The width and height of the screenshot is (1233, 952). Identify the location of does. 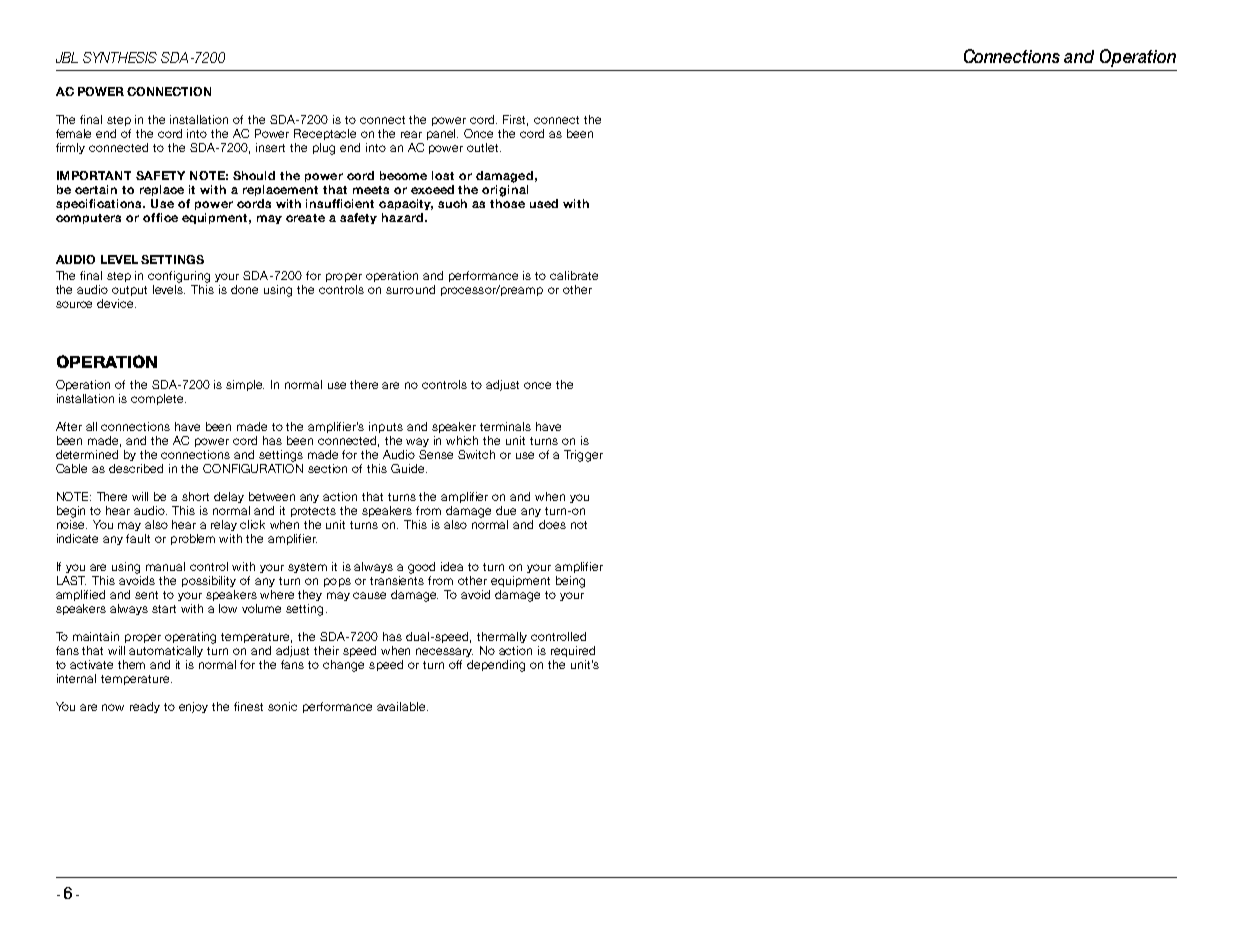
(552, 524).
